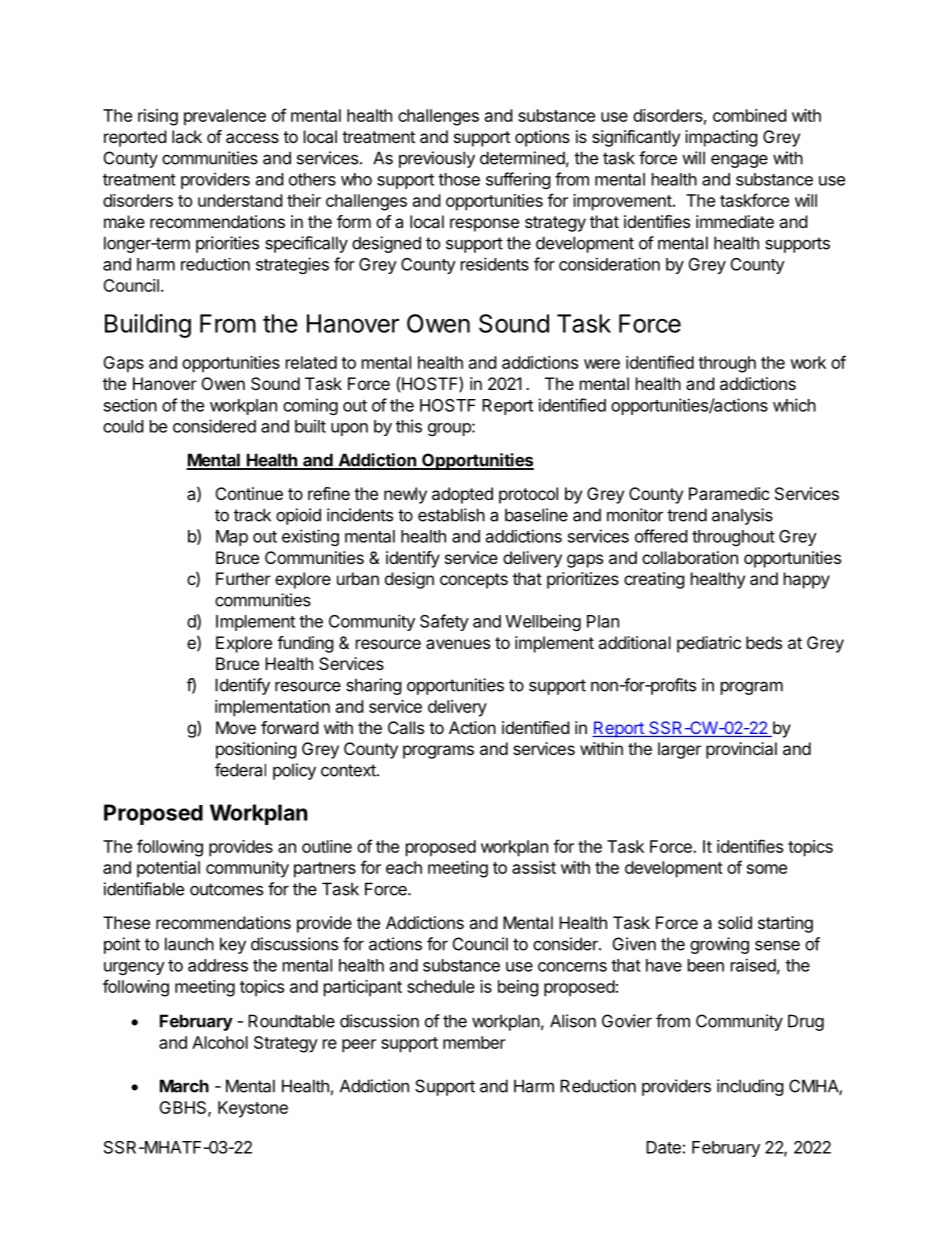  What do you see at coordinates (750, 1087) in the screenshot?
I see `including` at bounding box center [750, 1087].
